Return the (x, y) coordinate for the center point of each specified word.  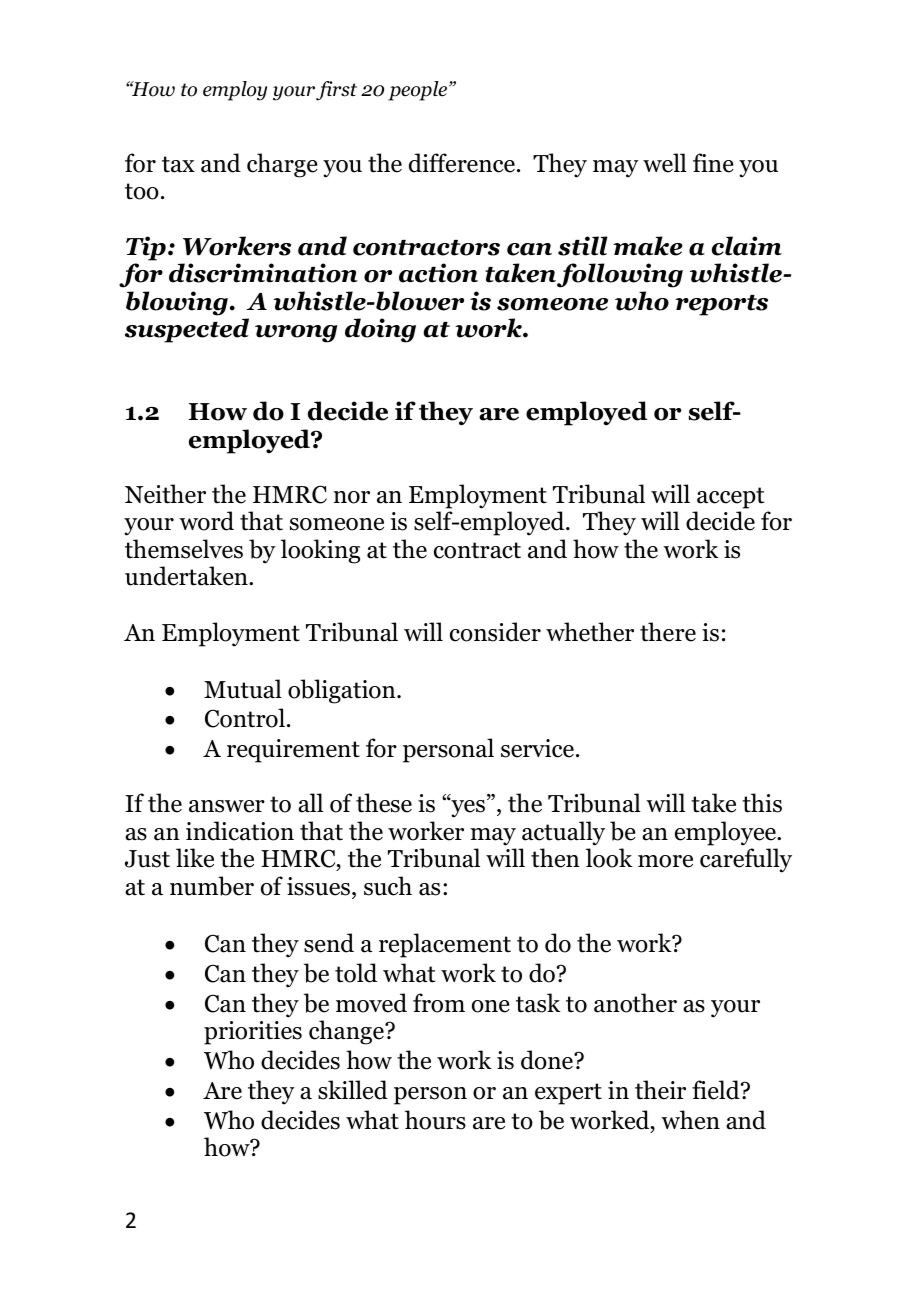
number (212, 886)
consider (495, 632)
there (668, 632)
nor (352, 497)
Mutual (243, 689)
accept (731, 498)
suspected (187, 330)
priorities (253, 1033)
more (665, 861)
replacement (445, 945)
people (419, 91)
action (438, 273)
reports (721, 305)
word (206, 521)
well (665, 163)
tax (178, 164)
